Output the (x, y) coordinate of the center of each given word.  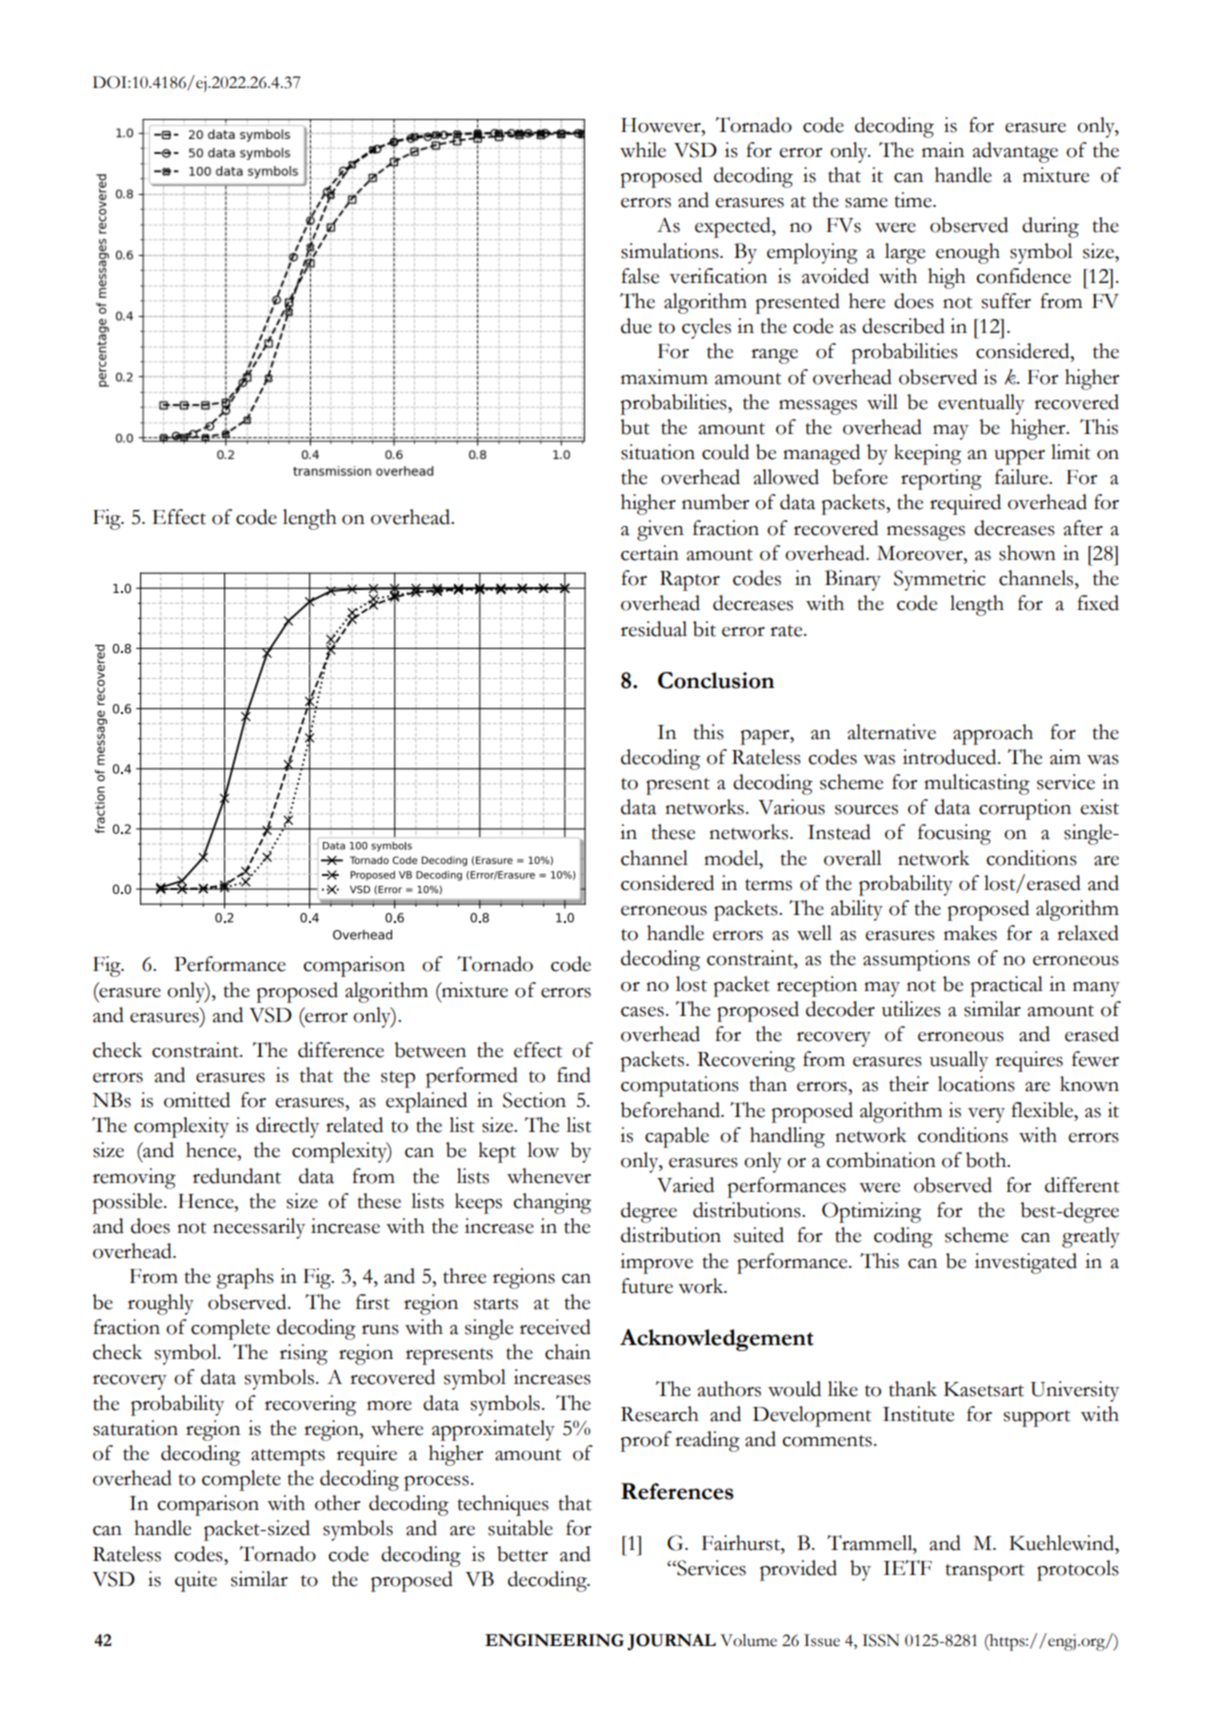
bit (704, 629)
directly (287, 1127)
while (643, 150)
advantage (1015, 152)
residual (654, 629)
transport (984, 1572)
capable (677, 1137)
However (662, 125)
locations (976, 1084)
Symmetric (940, 580)
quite (196, 1581)
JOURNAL (671, 1642)
